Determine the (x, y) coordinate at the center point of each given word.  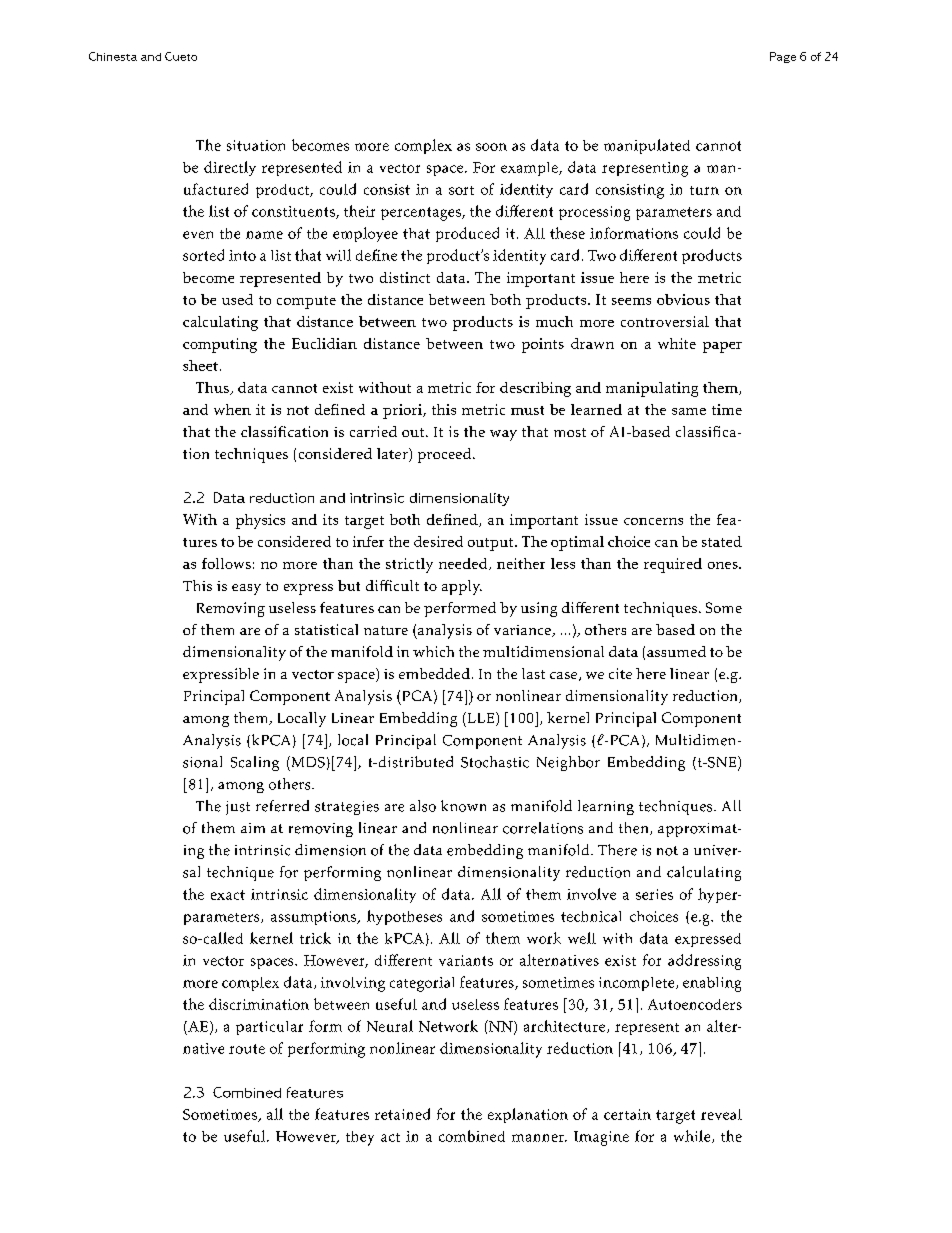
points (543, 345)
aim (253, 828)
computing (220, 345)
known (463, 806)
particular (269, 1028)
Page (783, 57)
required (673, 565)
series (654, 894)
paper (722, 347)
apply (462, 587)
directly (230, 168)
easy (246, 589)
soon (491, 147)
